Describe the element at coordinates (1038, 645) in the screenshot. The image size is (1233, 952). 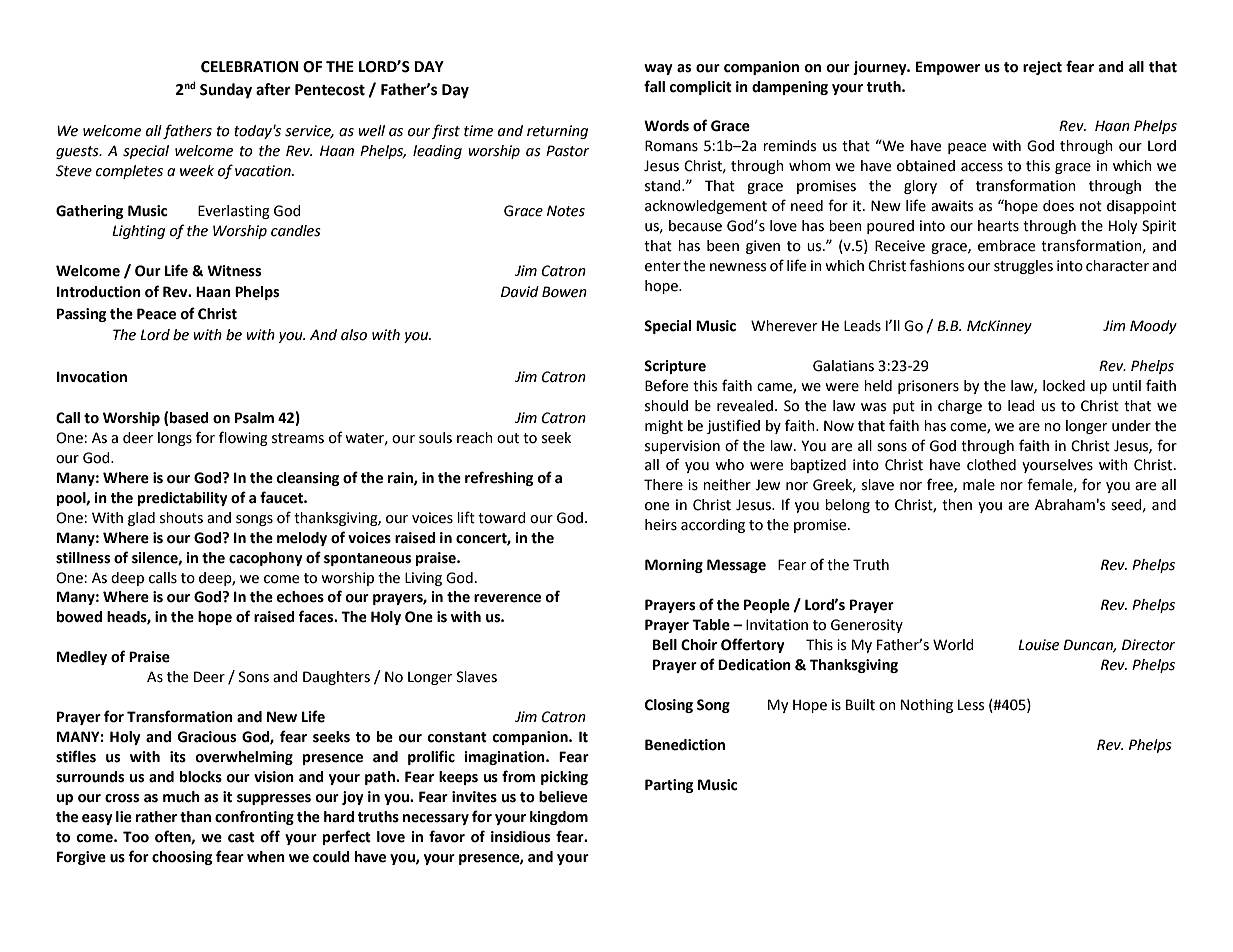
I see `Louise` at that location.
